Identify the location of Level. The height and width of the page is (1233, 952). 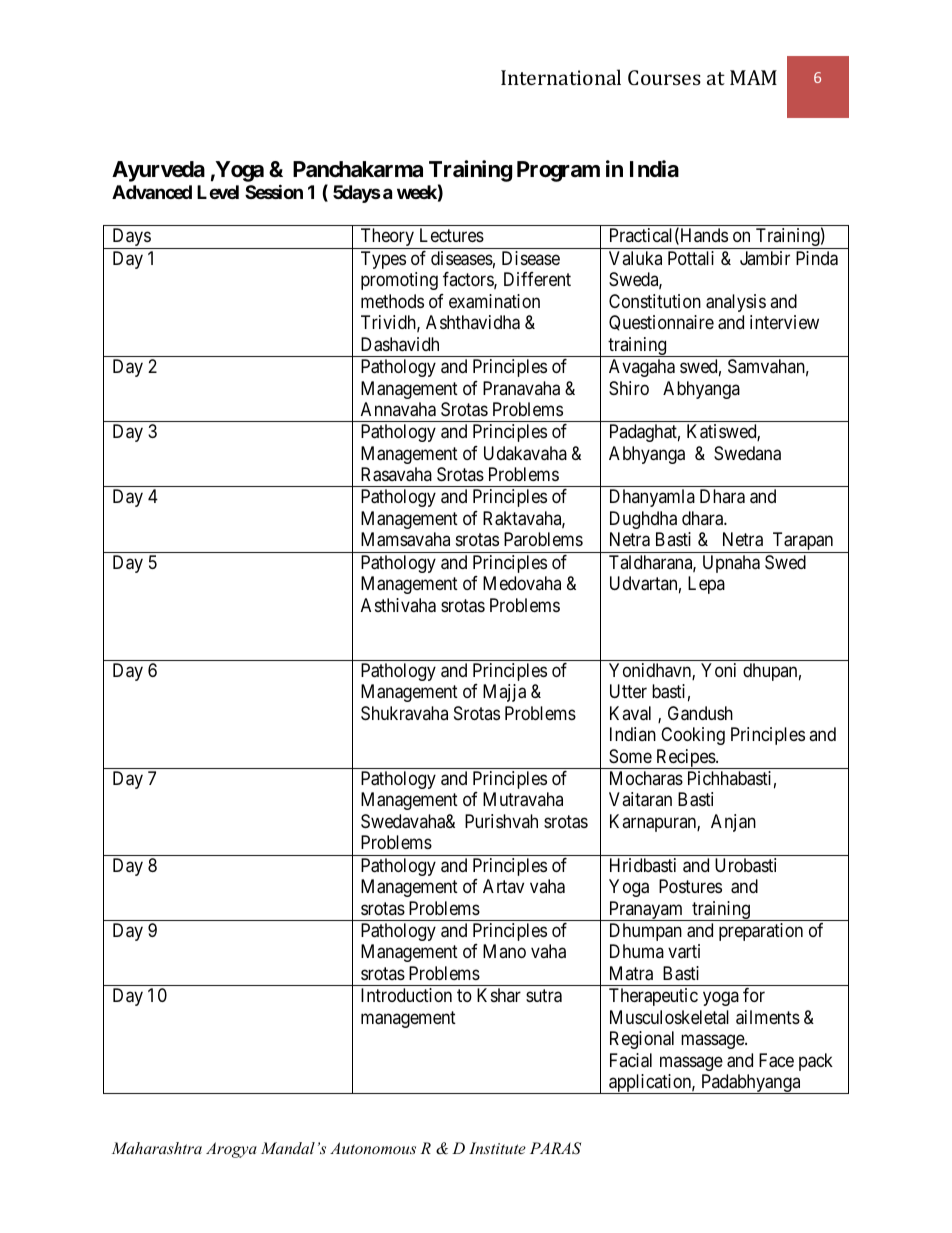
(218, 192).
